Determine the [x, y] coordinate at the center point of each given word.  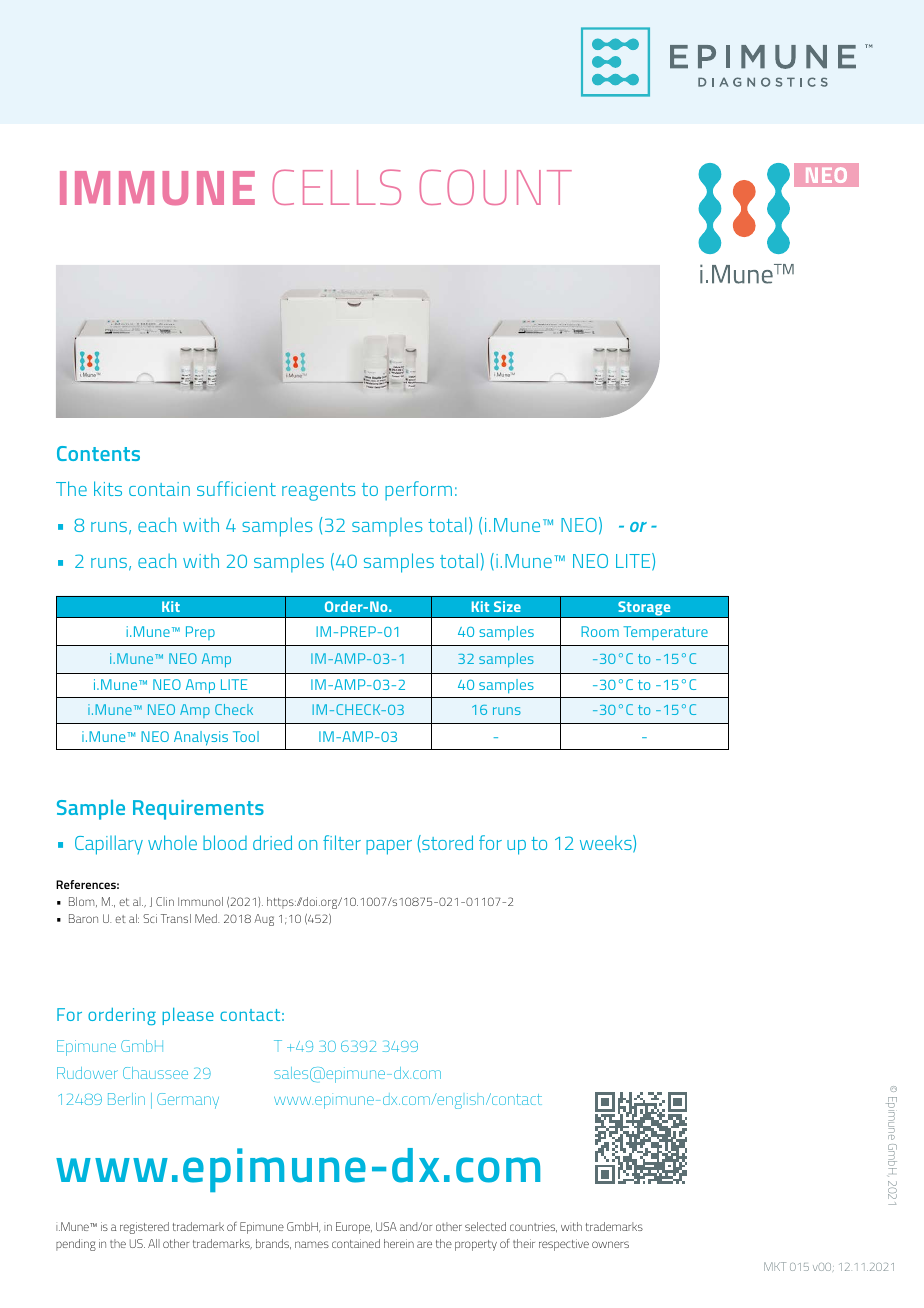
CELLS [336, 187]
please [188, 1016]
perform [418, 490]
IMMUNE [157, 188]
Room [600, 631]
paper [389, 847]
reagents [318, 492]
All [154, 1243]
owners [610, 1244]
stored [446, 843]
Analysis [201, 738]
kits [108, 488]
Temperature [665, 633]
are [424, 1244]
